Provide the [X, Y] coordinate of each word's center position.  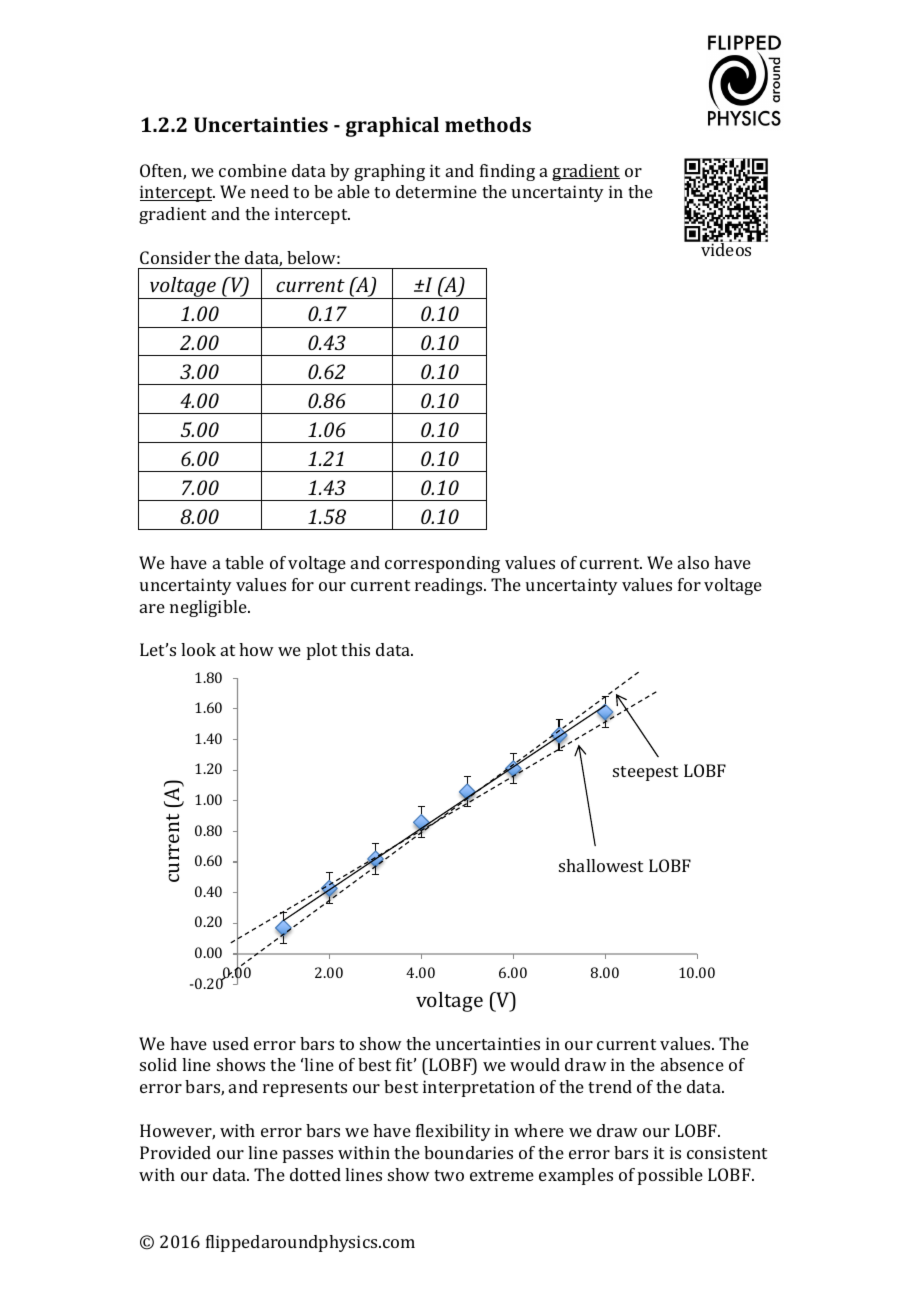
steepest [645, 773]
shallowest [601, 865]
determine [436, 191]
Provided [175, 1152]
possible [670, 1176]
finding [507, 172]
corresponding [442, 564]
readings [450, 586]
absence [692, 1064]
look [198, 649]
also [693, 562]
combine [253, 170]
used [231, 1043]
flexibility [453, 1132]
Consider [175, 257]
